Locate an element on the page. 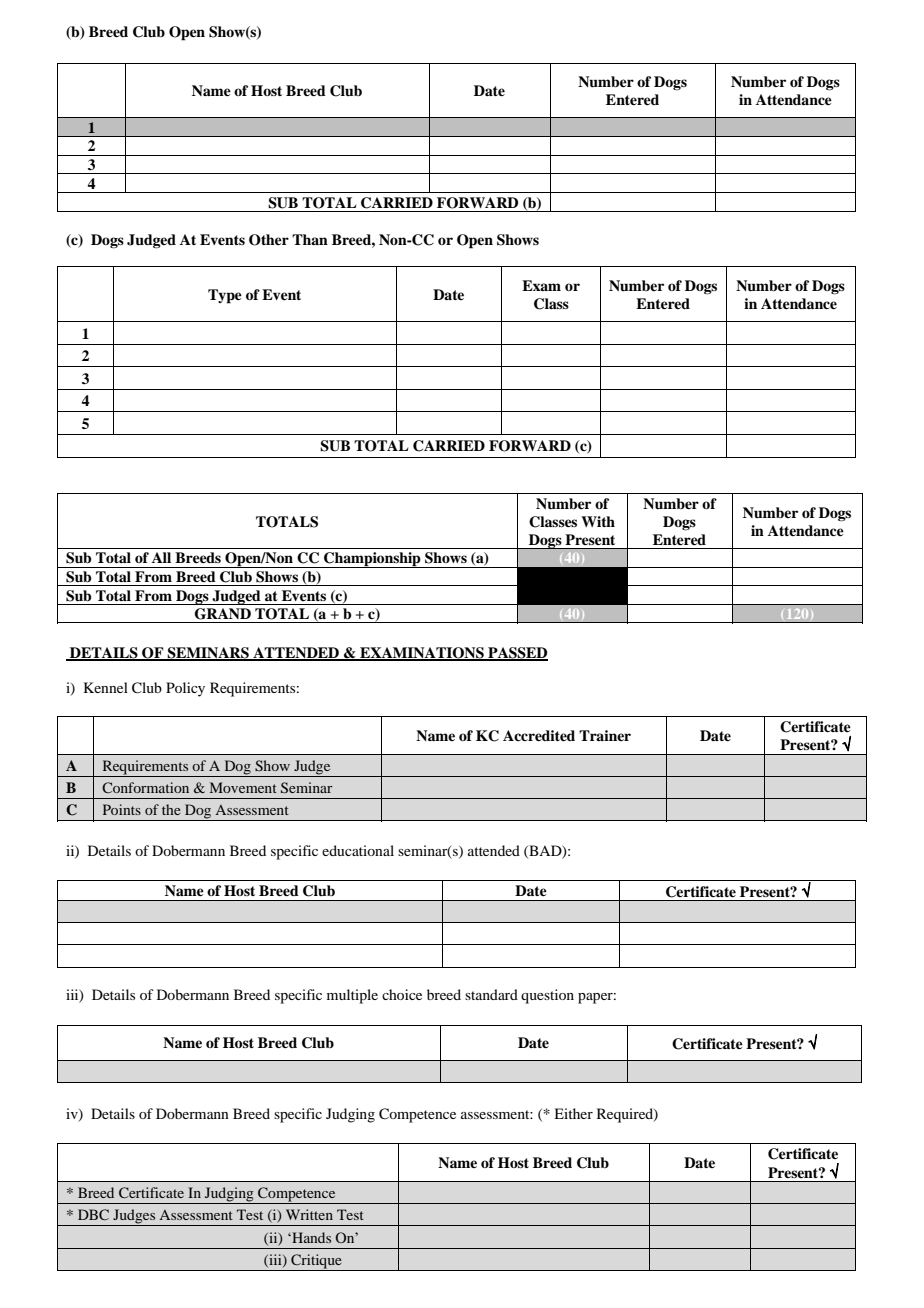  DBC is located at coordinates (93, 1214).
